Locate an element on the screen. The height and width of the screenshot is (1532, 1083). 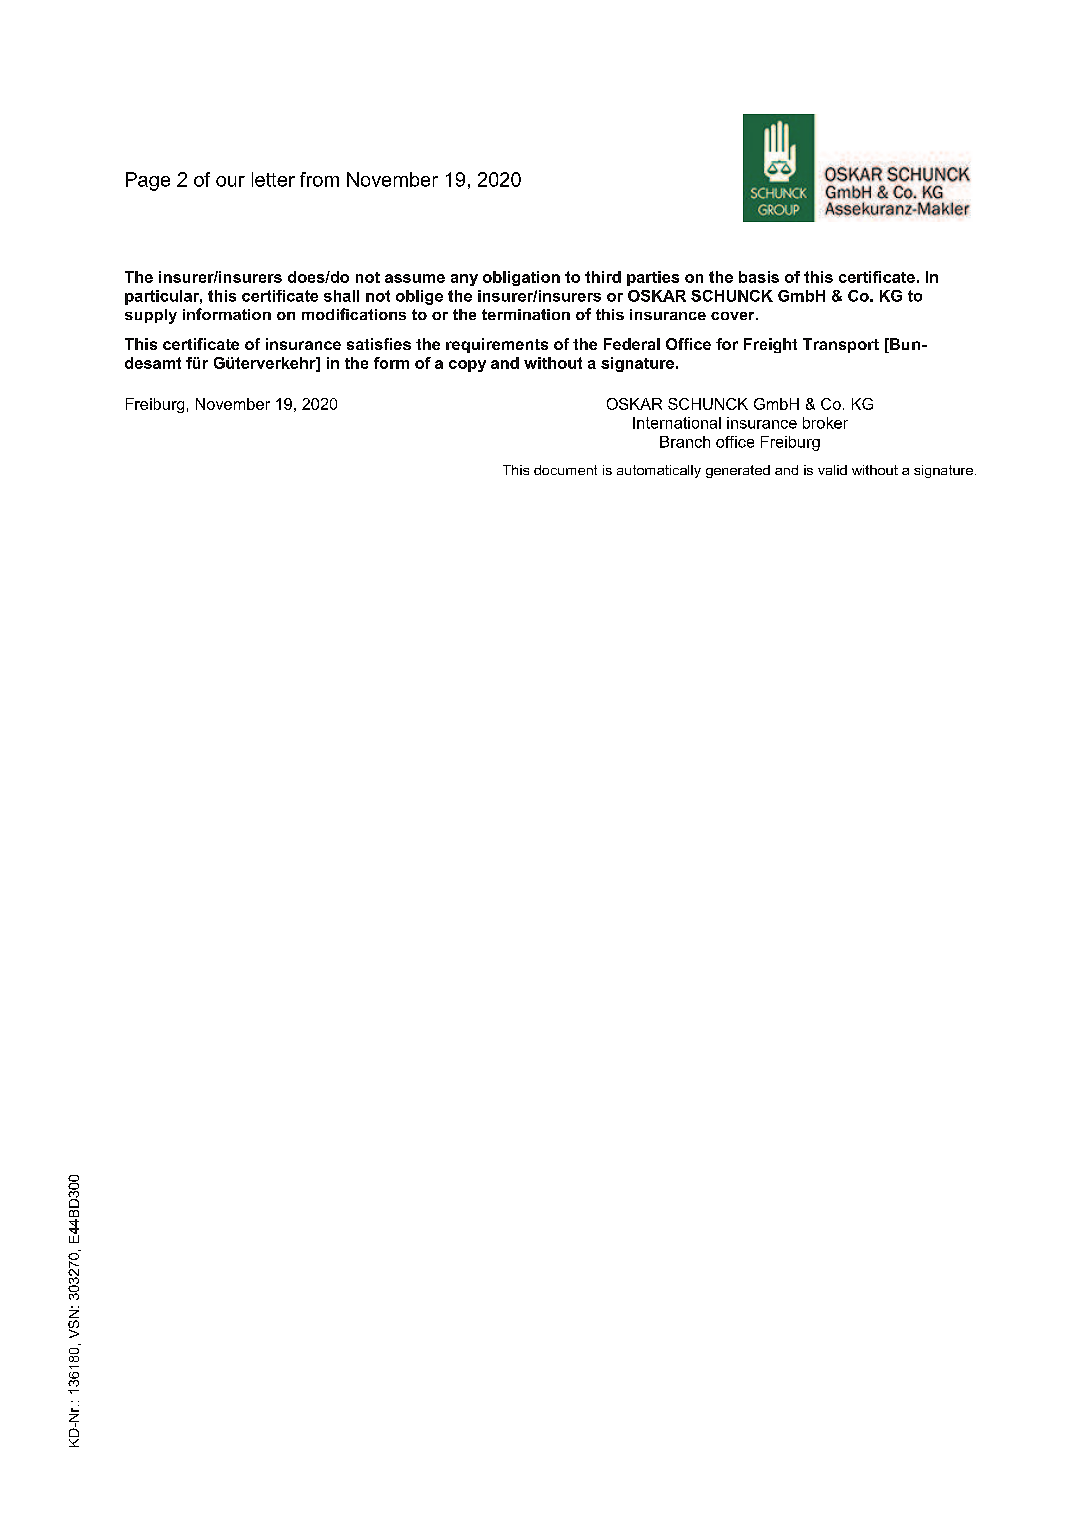
automatically is located at coordinates (659, 471).
